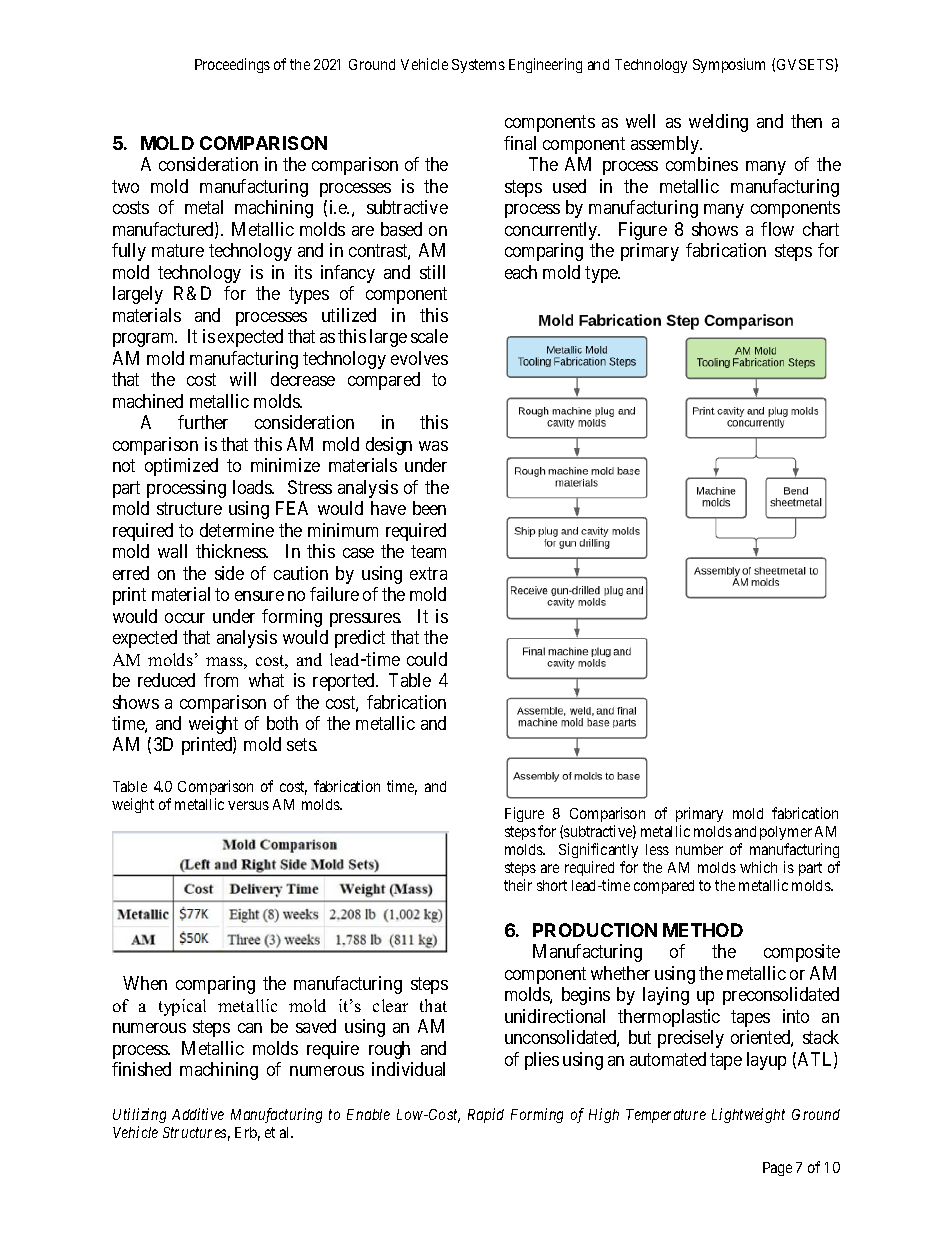 The width and height of the screenshot is (952, 1233). What do you see at coordinates (427, 659) in the screenshot?
I see `could` at bounding box center [427, 659].
